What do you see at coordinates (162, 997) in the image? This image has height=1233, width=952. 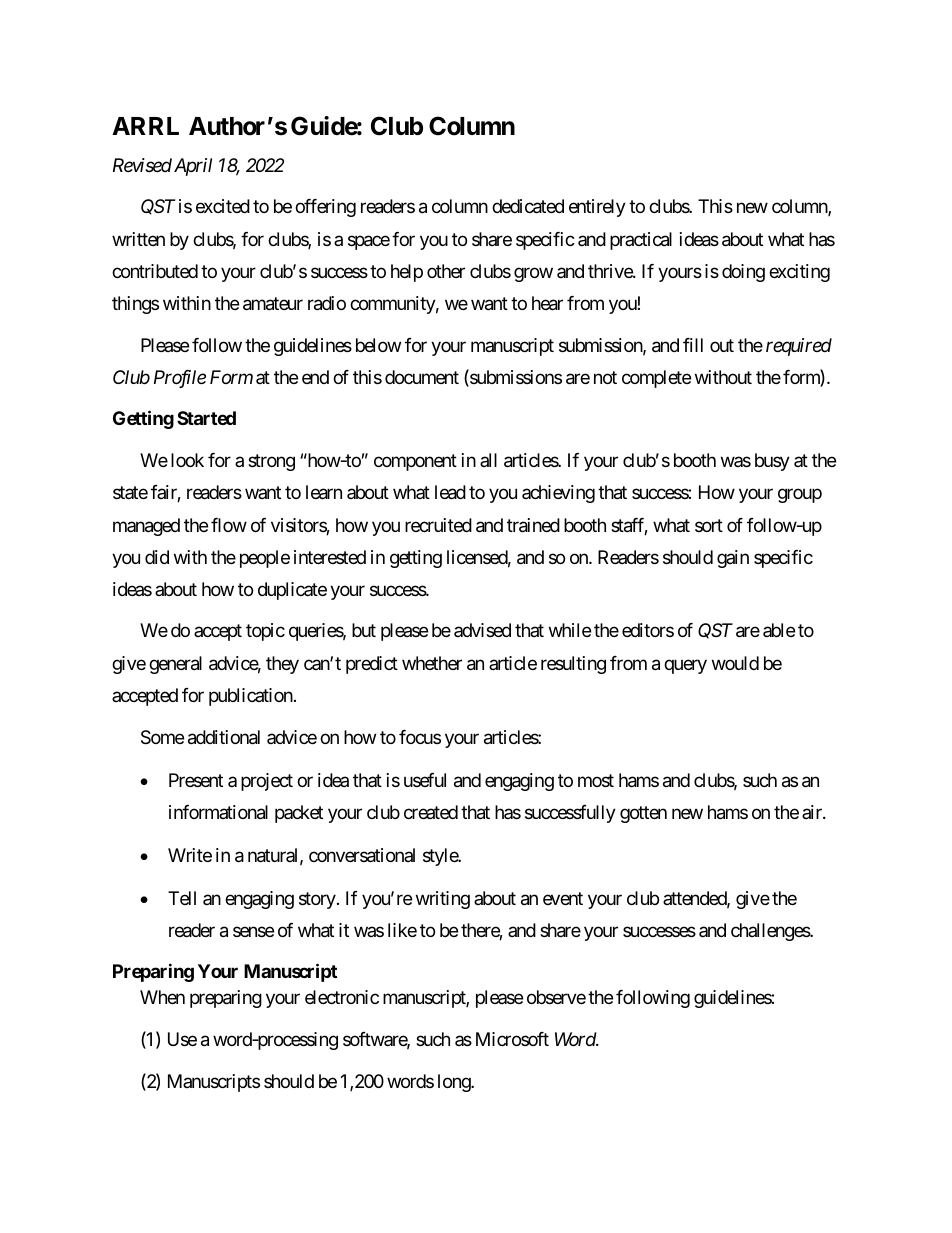 I see `When` at bounding box center [162, 997].
